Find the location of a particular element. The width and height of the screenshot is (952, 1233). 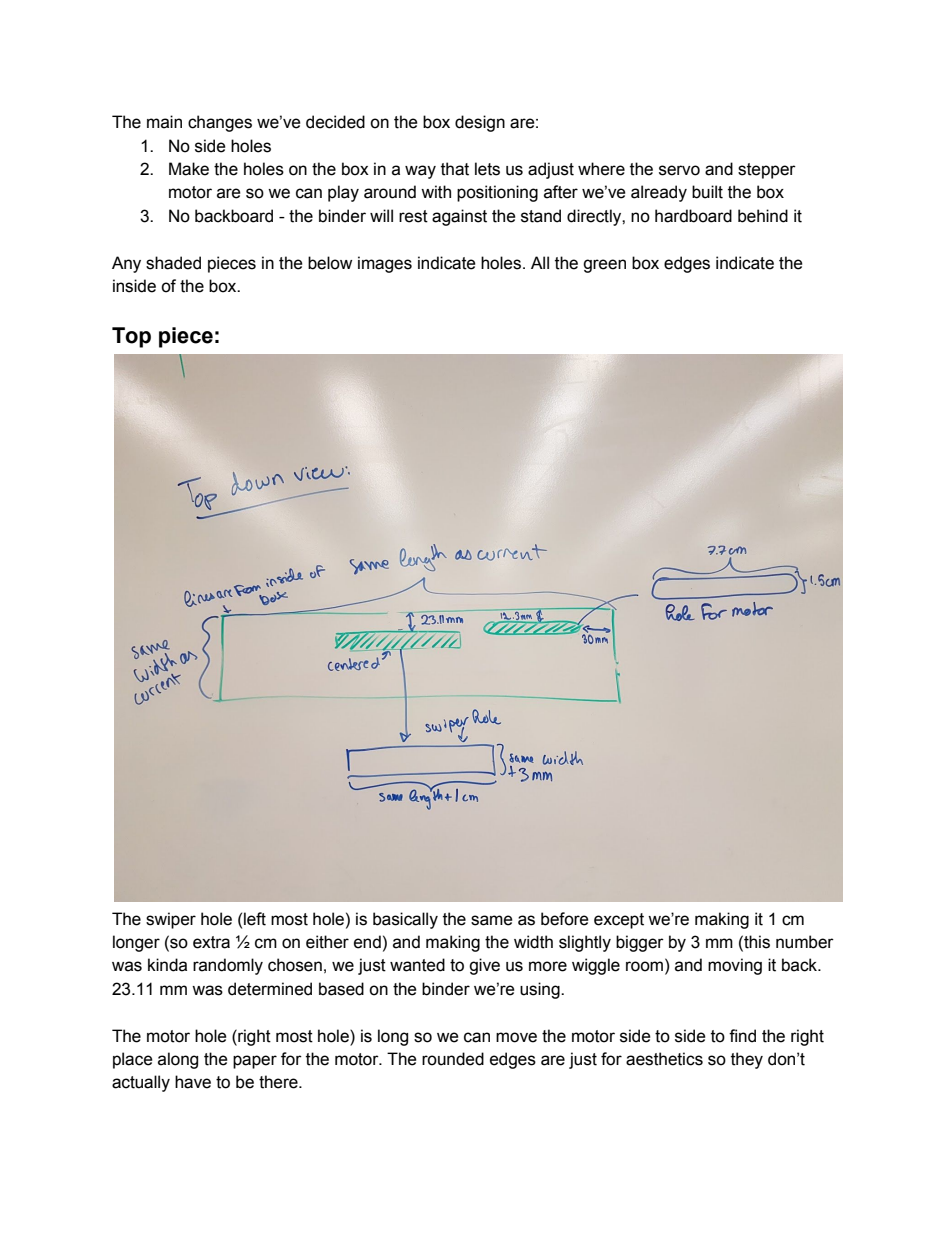

images is located at coordinates (385, 264).
